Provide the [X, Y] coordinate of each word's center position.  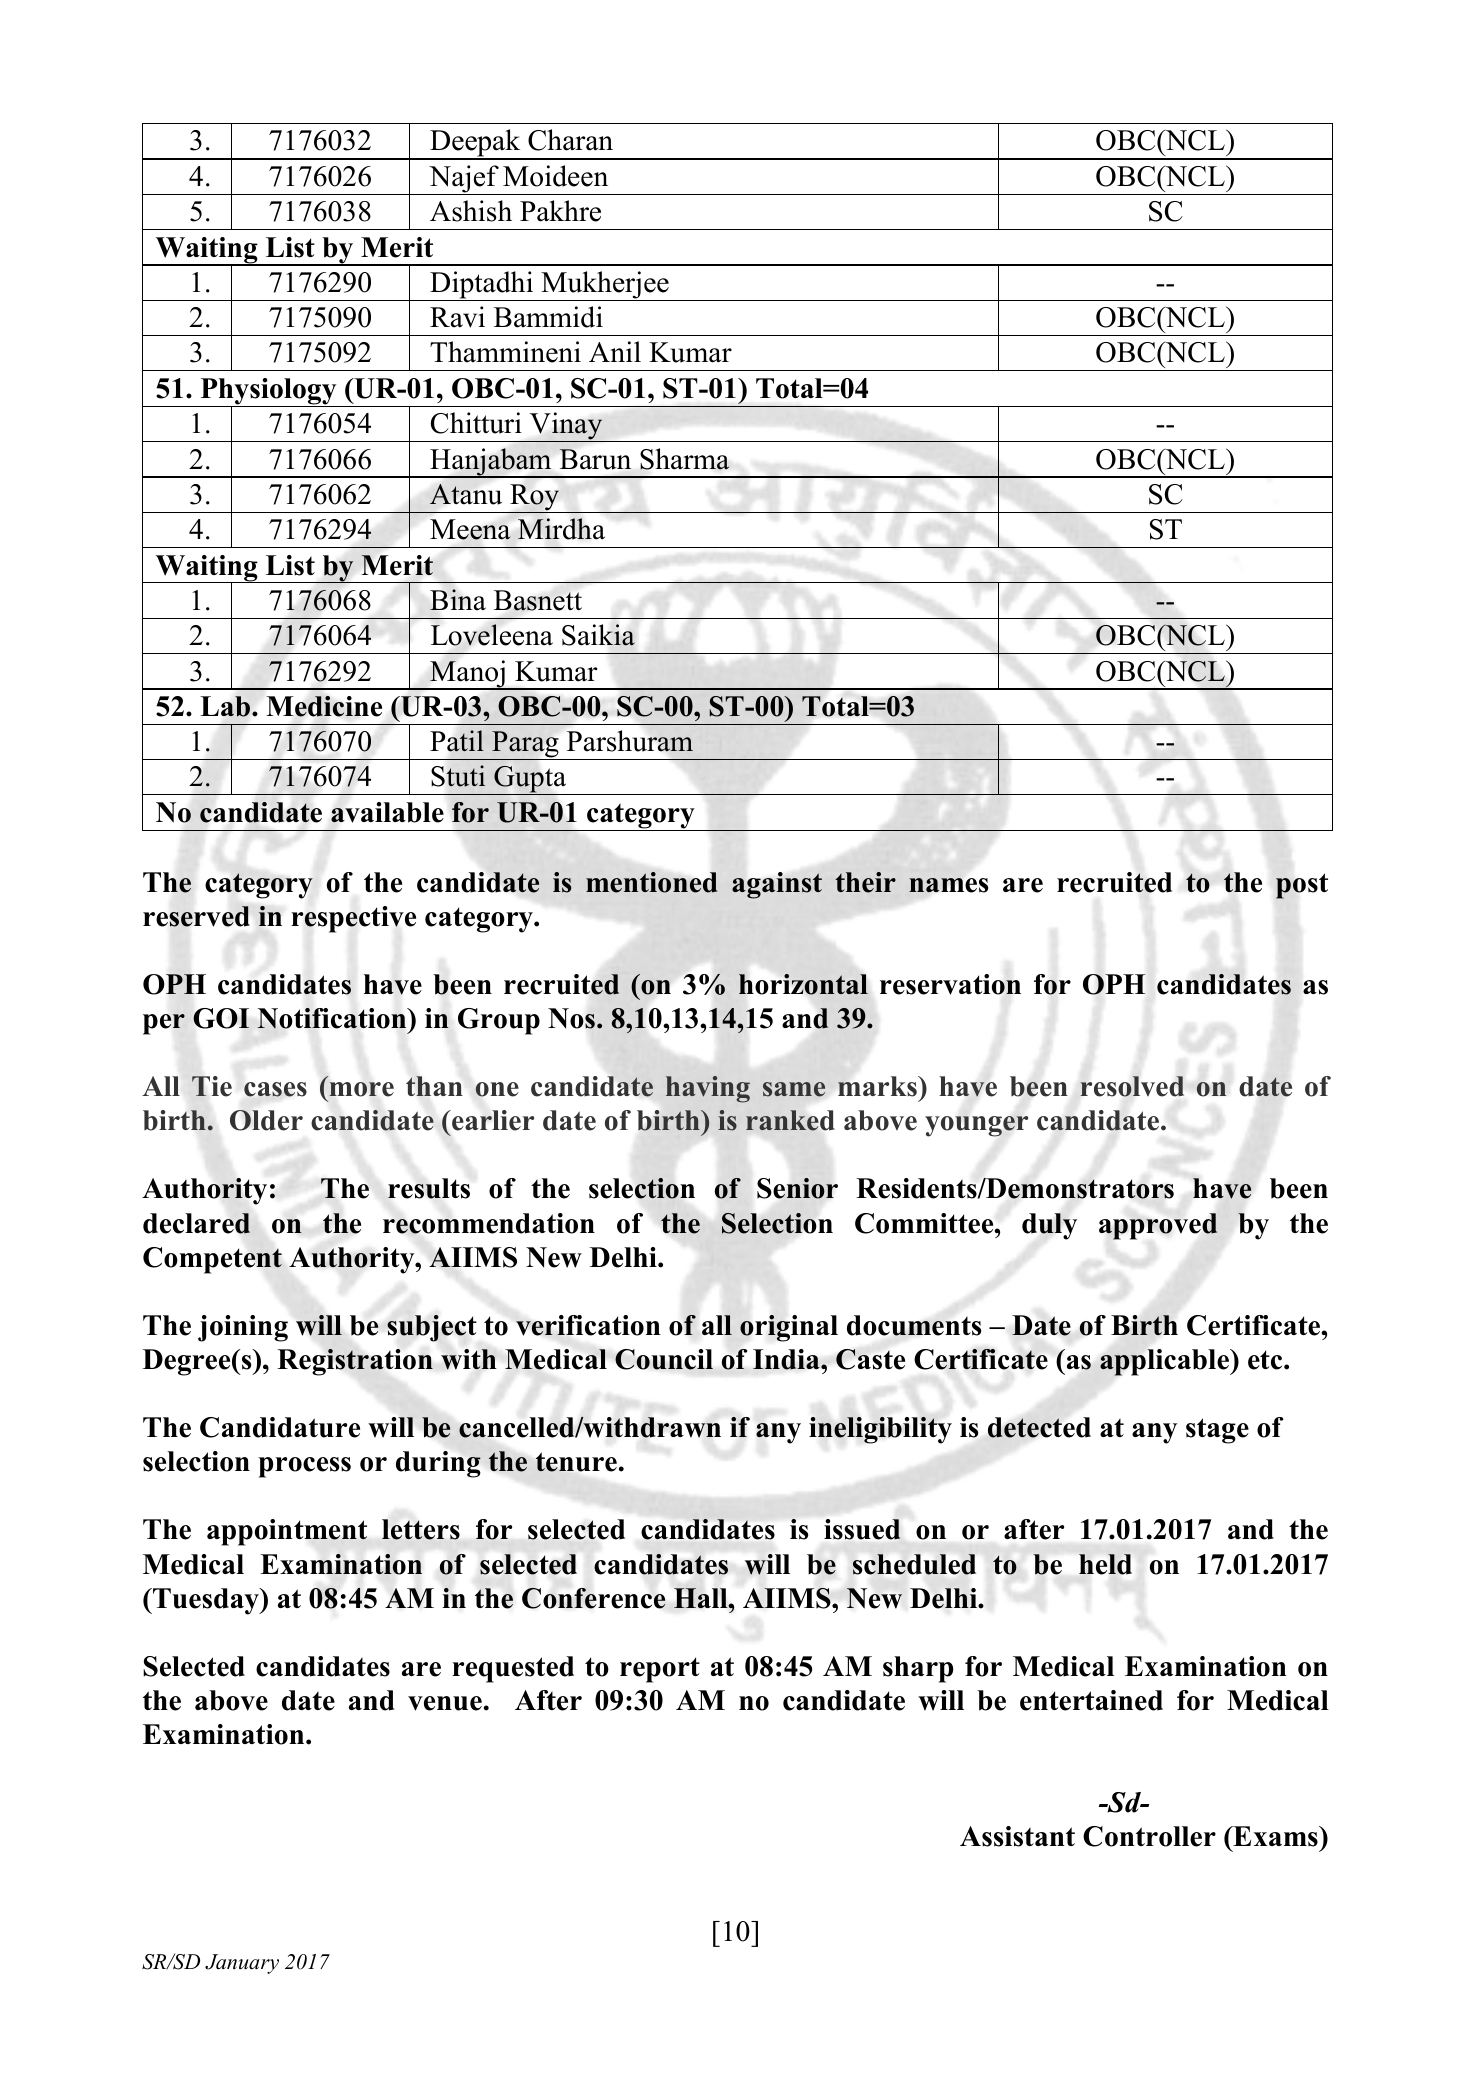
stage [1217, 1431]
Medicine [324, 706]
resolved [1132, 1086]
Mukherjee [605, 286]
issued [862, 1529]
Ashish [471, 211]
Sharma [684, 459]
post [1302, 886]
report [660, 1670]
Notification [333, 1018]
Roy [535, 498]
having [708, 1089]
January [242, 1964]
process [304, 1467]
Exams [1275, 1836]
